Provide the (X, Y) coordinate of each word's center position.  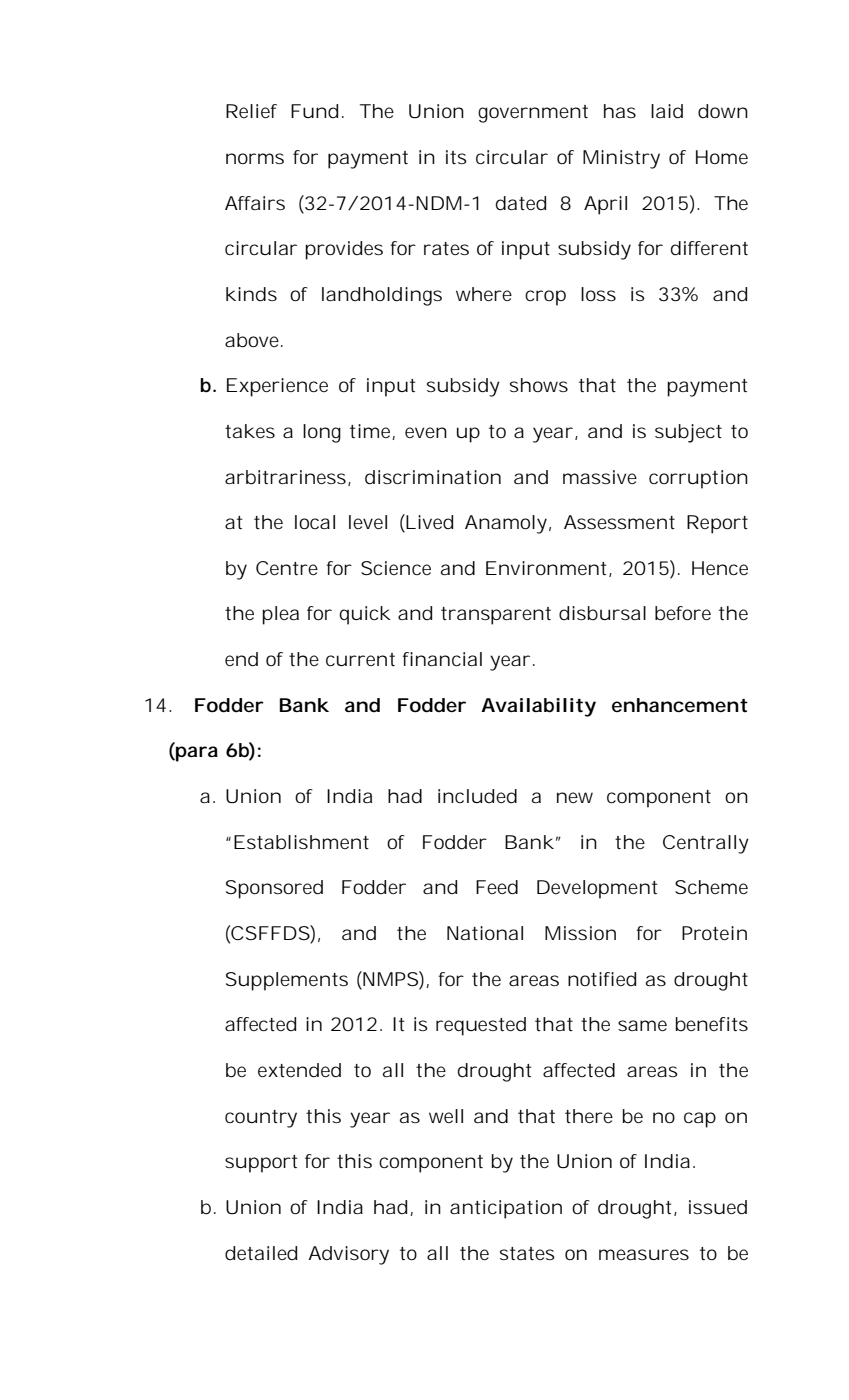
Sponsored (274, 889)
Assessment (619, 522)
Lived (428, 523)
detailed (261, 1253)
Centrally (706, 844)
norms (255, 158)
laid (667, 111)
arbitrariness (285, 477)
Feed (497, 887)
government (533, 114)
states (527, 1253)
